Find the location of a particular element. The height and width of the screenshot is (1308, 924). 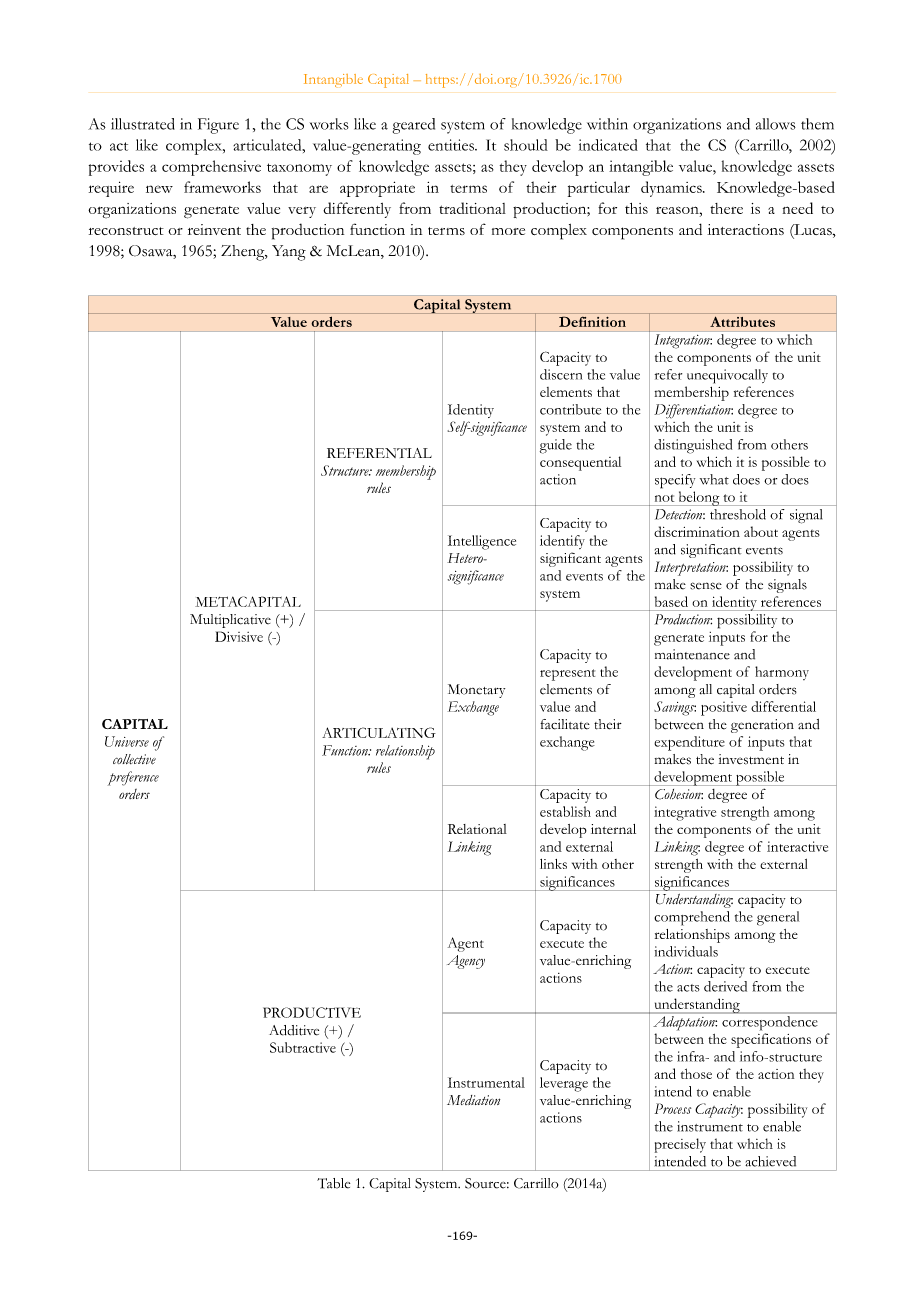

allows is located at coordinates (776, 124).
